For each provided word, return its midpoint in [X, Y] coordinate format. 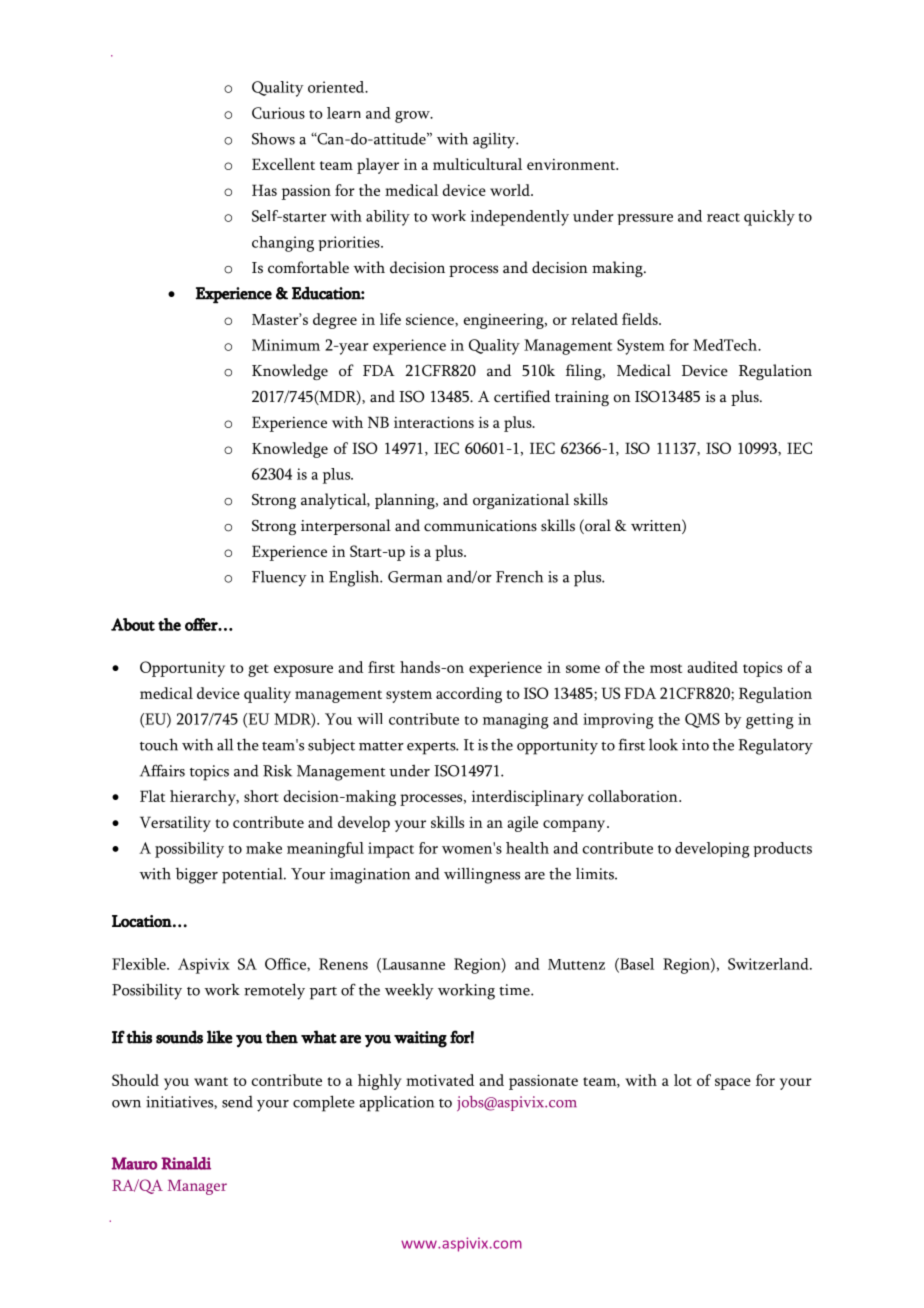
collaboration [634, 796]
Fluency [279, 579]
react [723, 217]
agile [522, 824]
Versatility [175, 824]
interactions [434, 422]
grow [413, 117]
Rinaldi [186, 1163]
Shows [273, 138]
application [396, 1104]
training [582, 398]
